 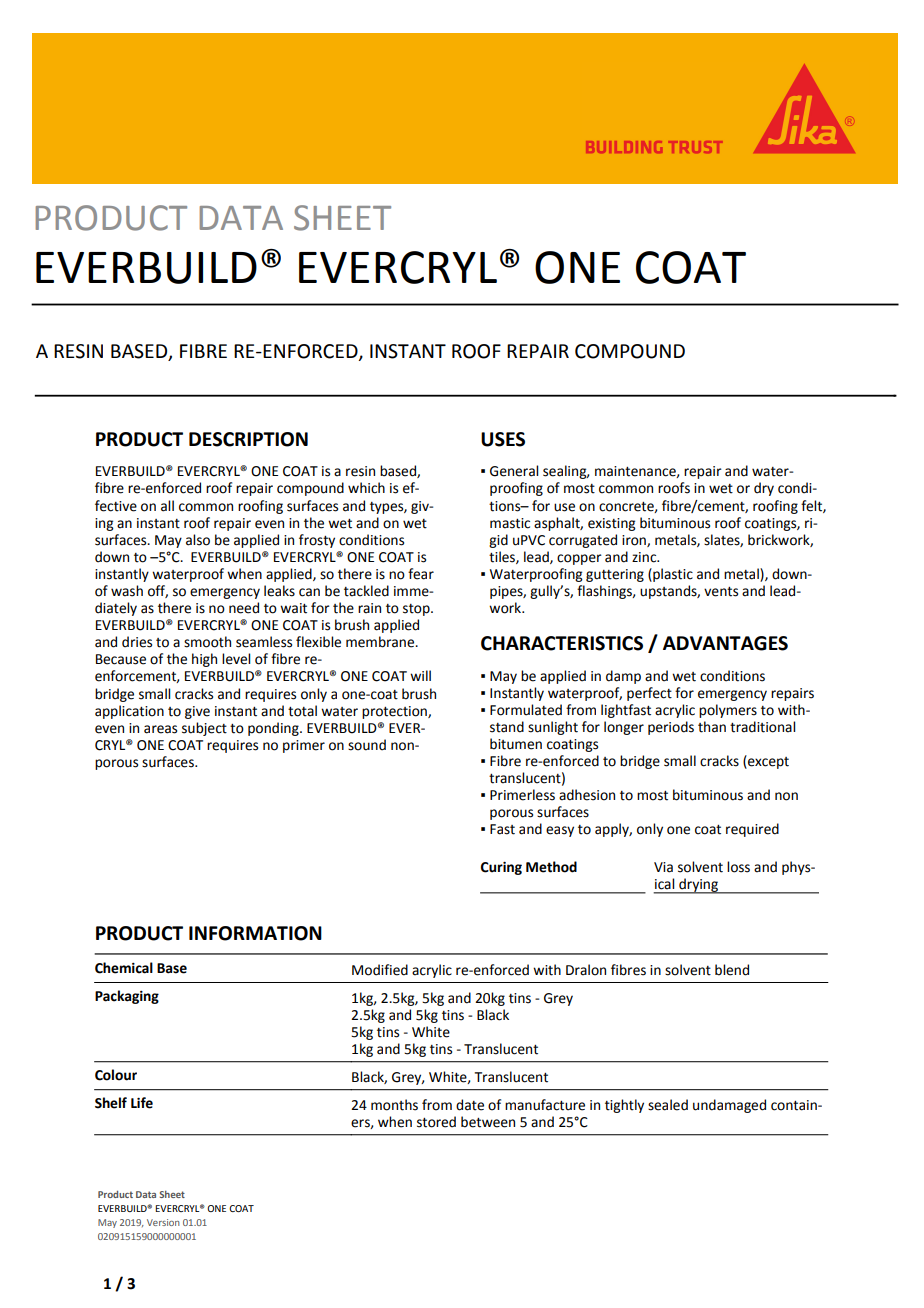 What do you see at coordinates (207, 642) in the screenshot?
I see `smooth` at bounding box center [207, 642].
